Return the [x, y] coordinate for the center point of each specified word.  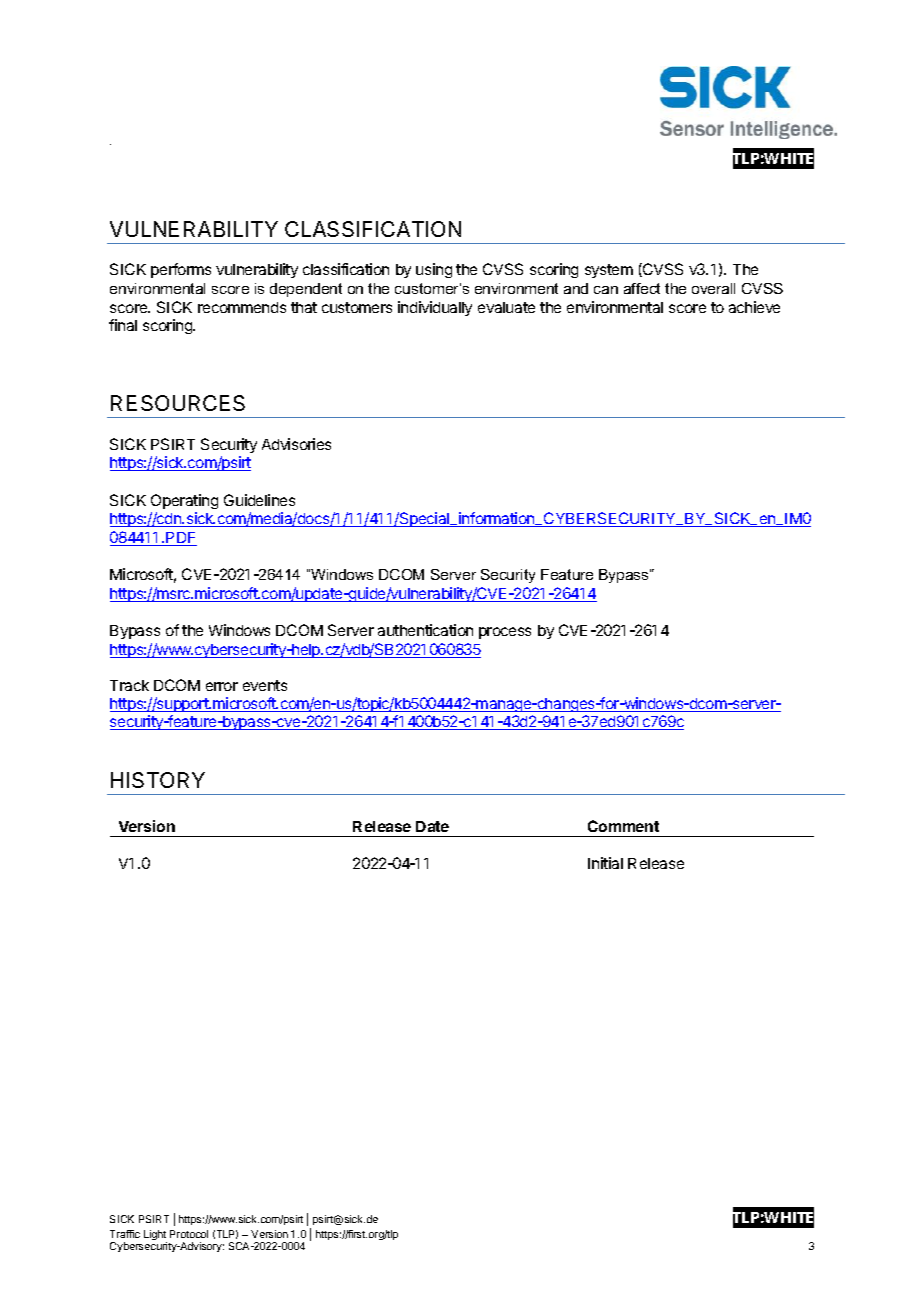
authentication [425, 630]
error [222, 686]
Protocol [189, 1234]
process [505, 633]
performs [181, 270]
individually [435, 308]
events [265, 685]
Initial [605, 863]
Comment [623, 826]
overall [713, 288]
